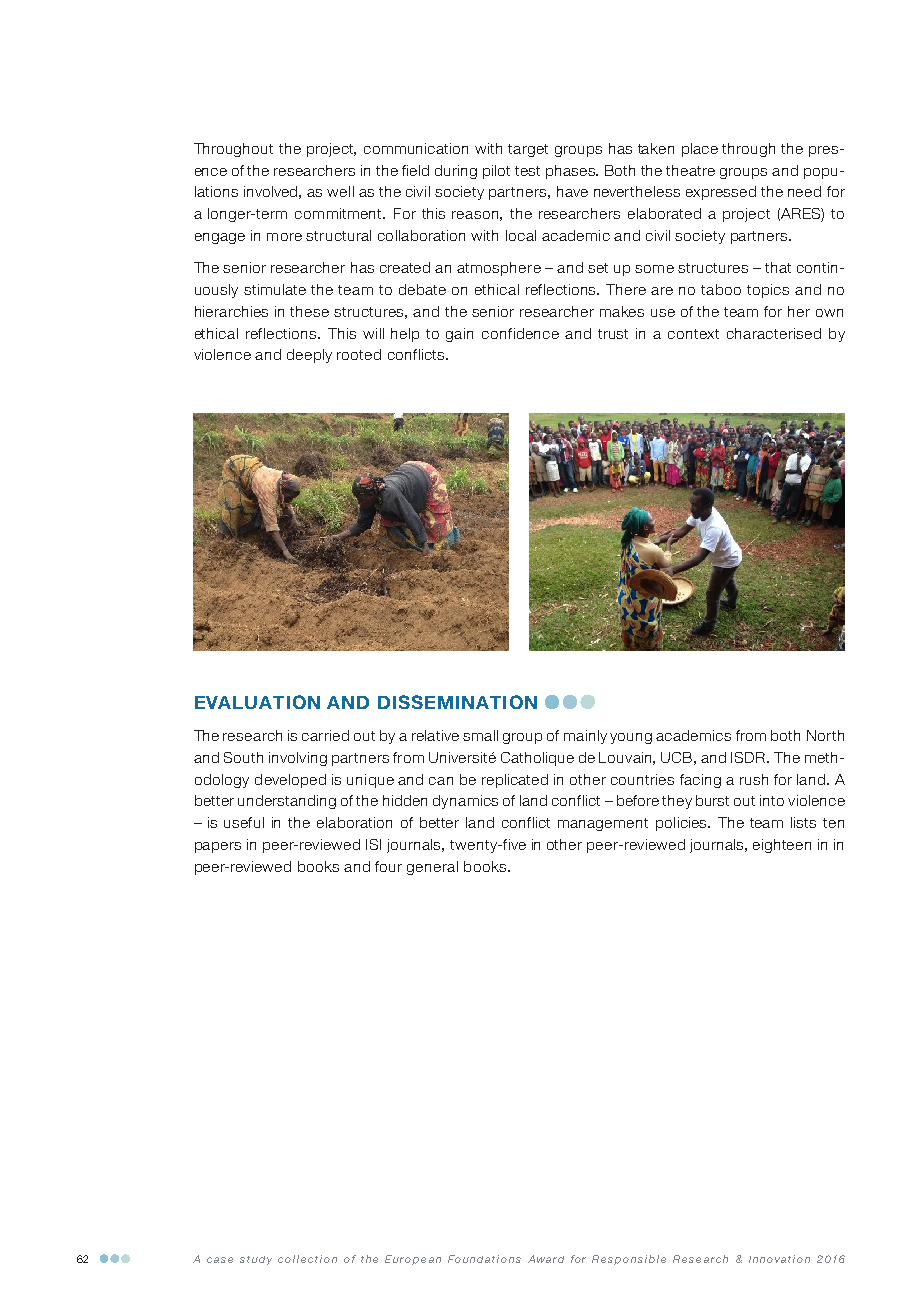 The image size is (924, 1308). Describe the element at coordinates (340, 191) in the document. I see `well` at that location.
